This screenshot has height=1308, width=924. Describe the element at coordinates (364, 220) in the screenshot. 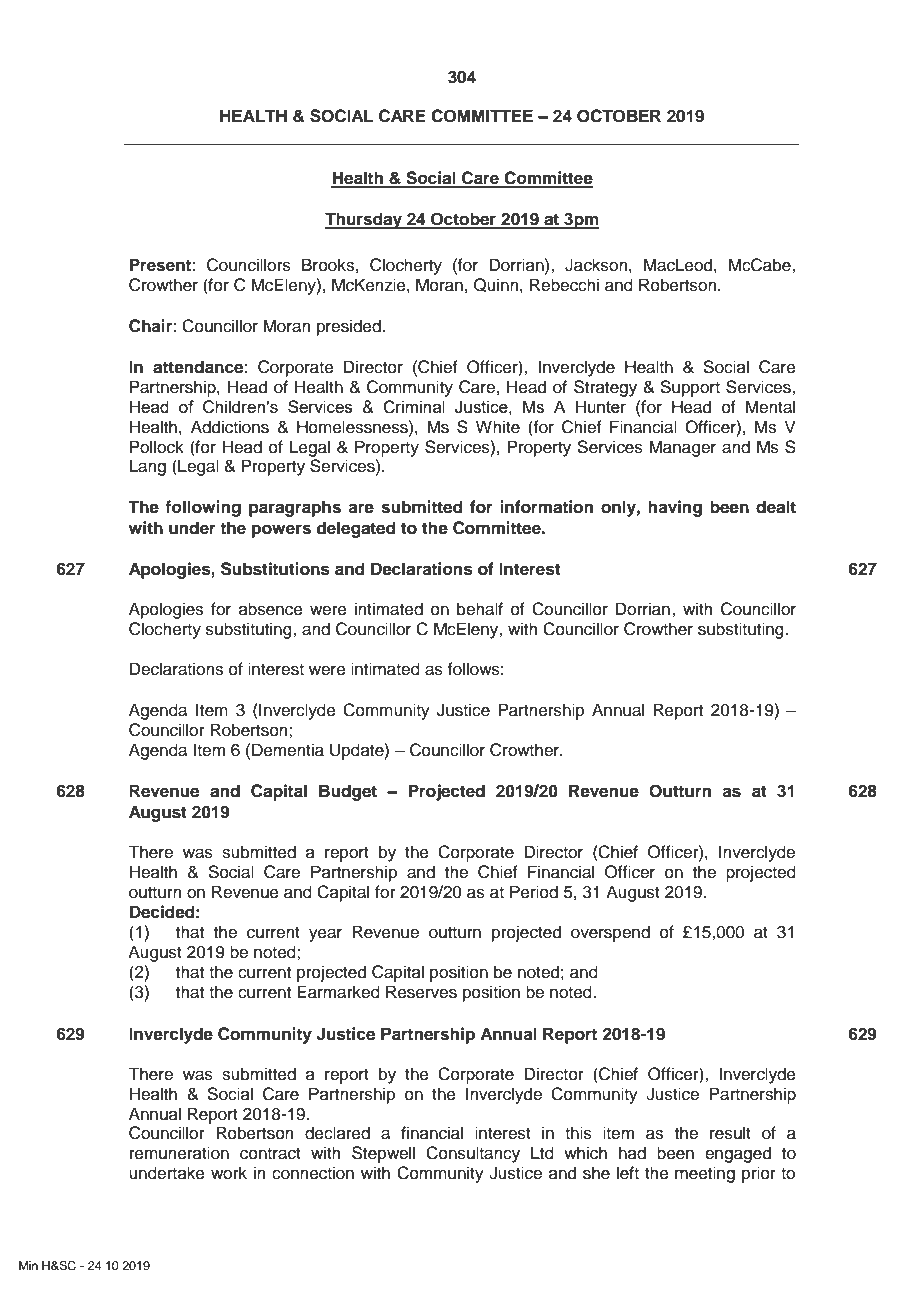

I see `Thursday` at that location.
